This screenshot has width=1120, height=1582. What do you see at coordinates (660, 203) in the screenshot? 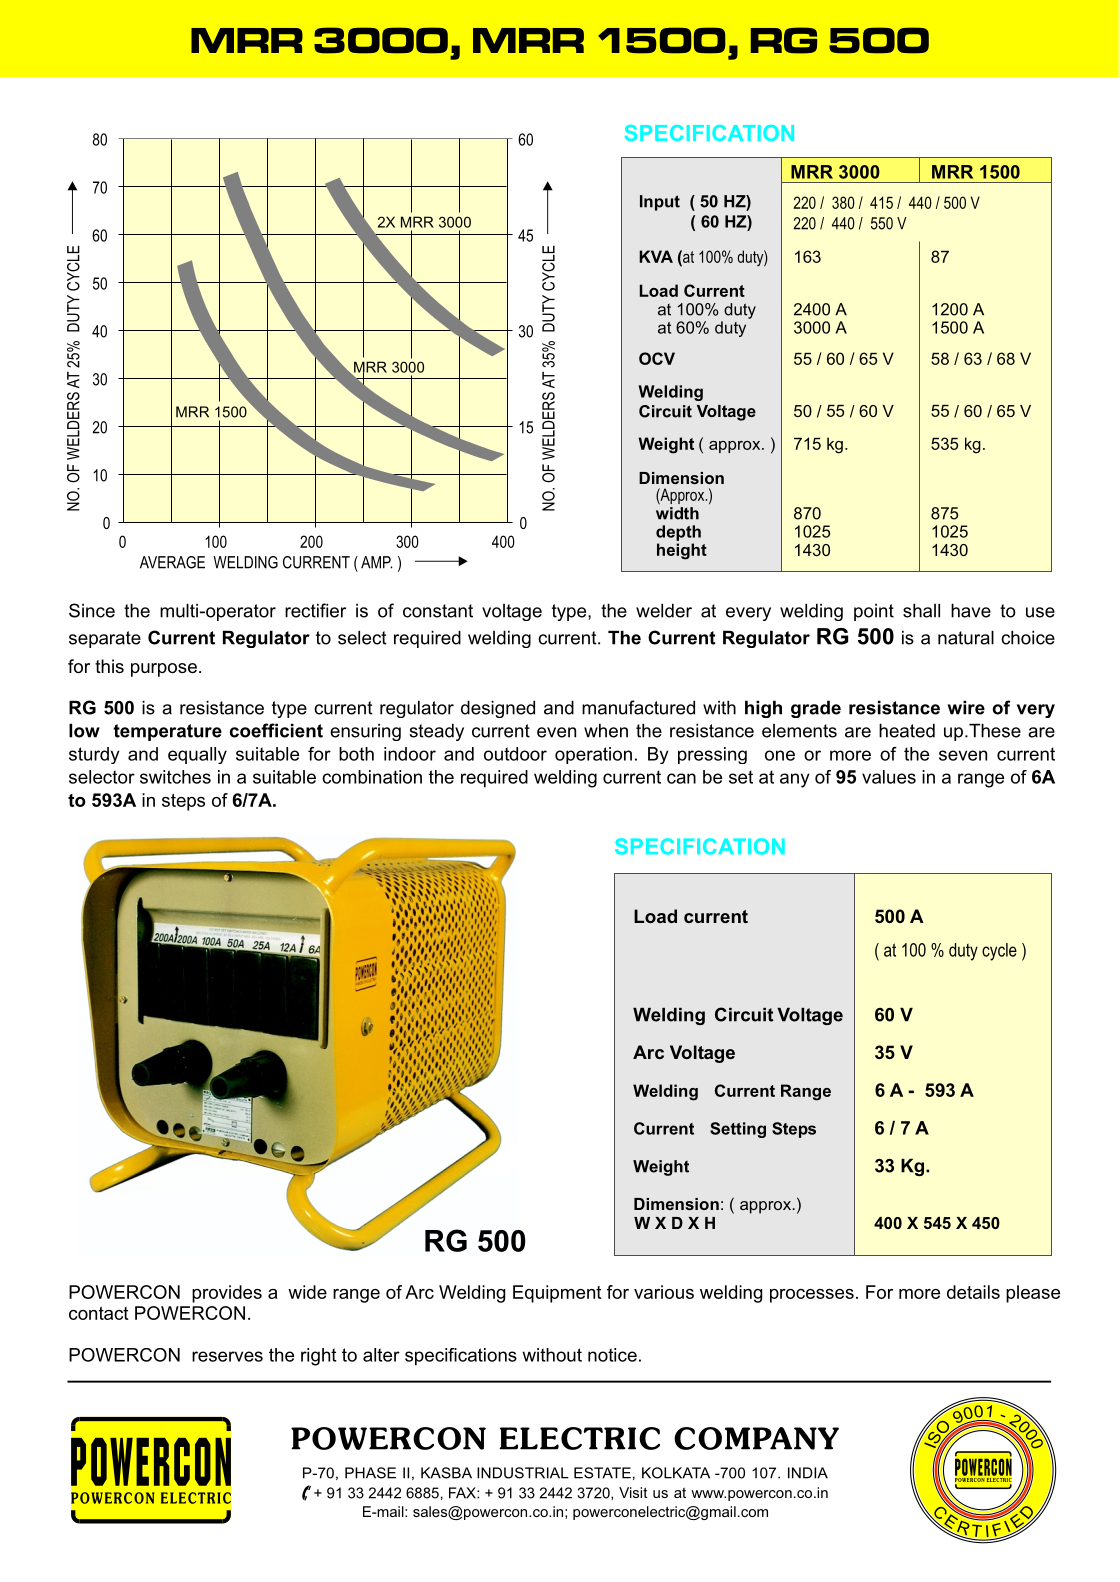
I see `Input` at bounding box center [660, 203].
